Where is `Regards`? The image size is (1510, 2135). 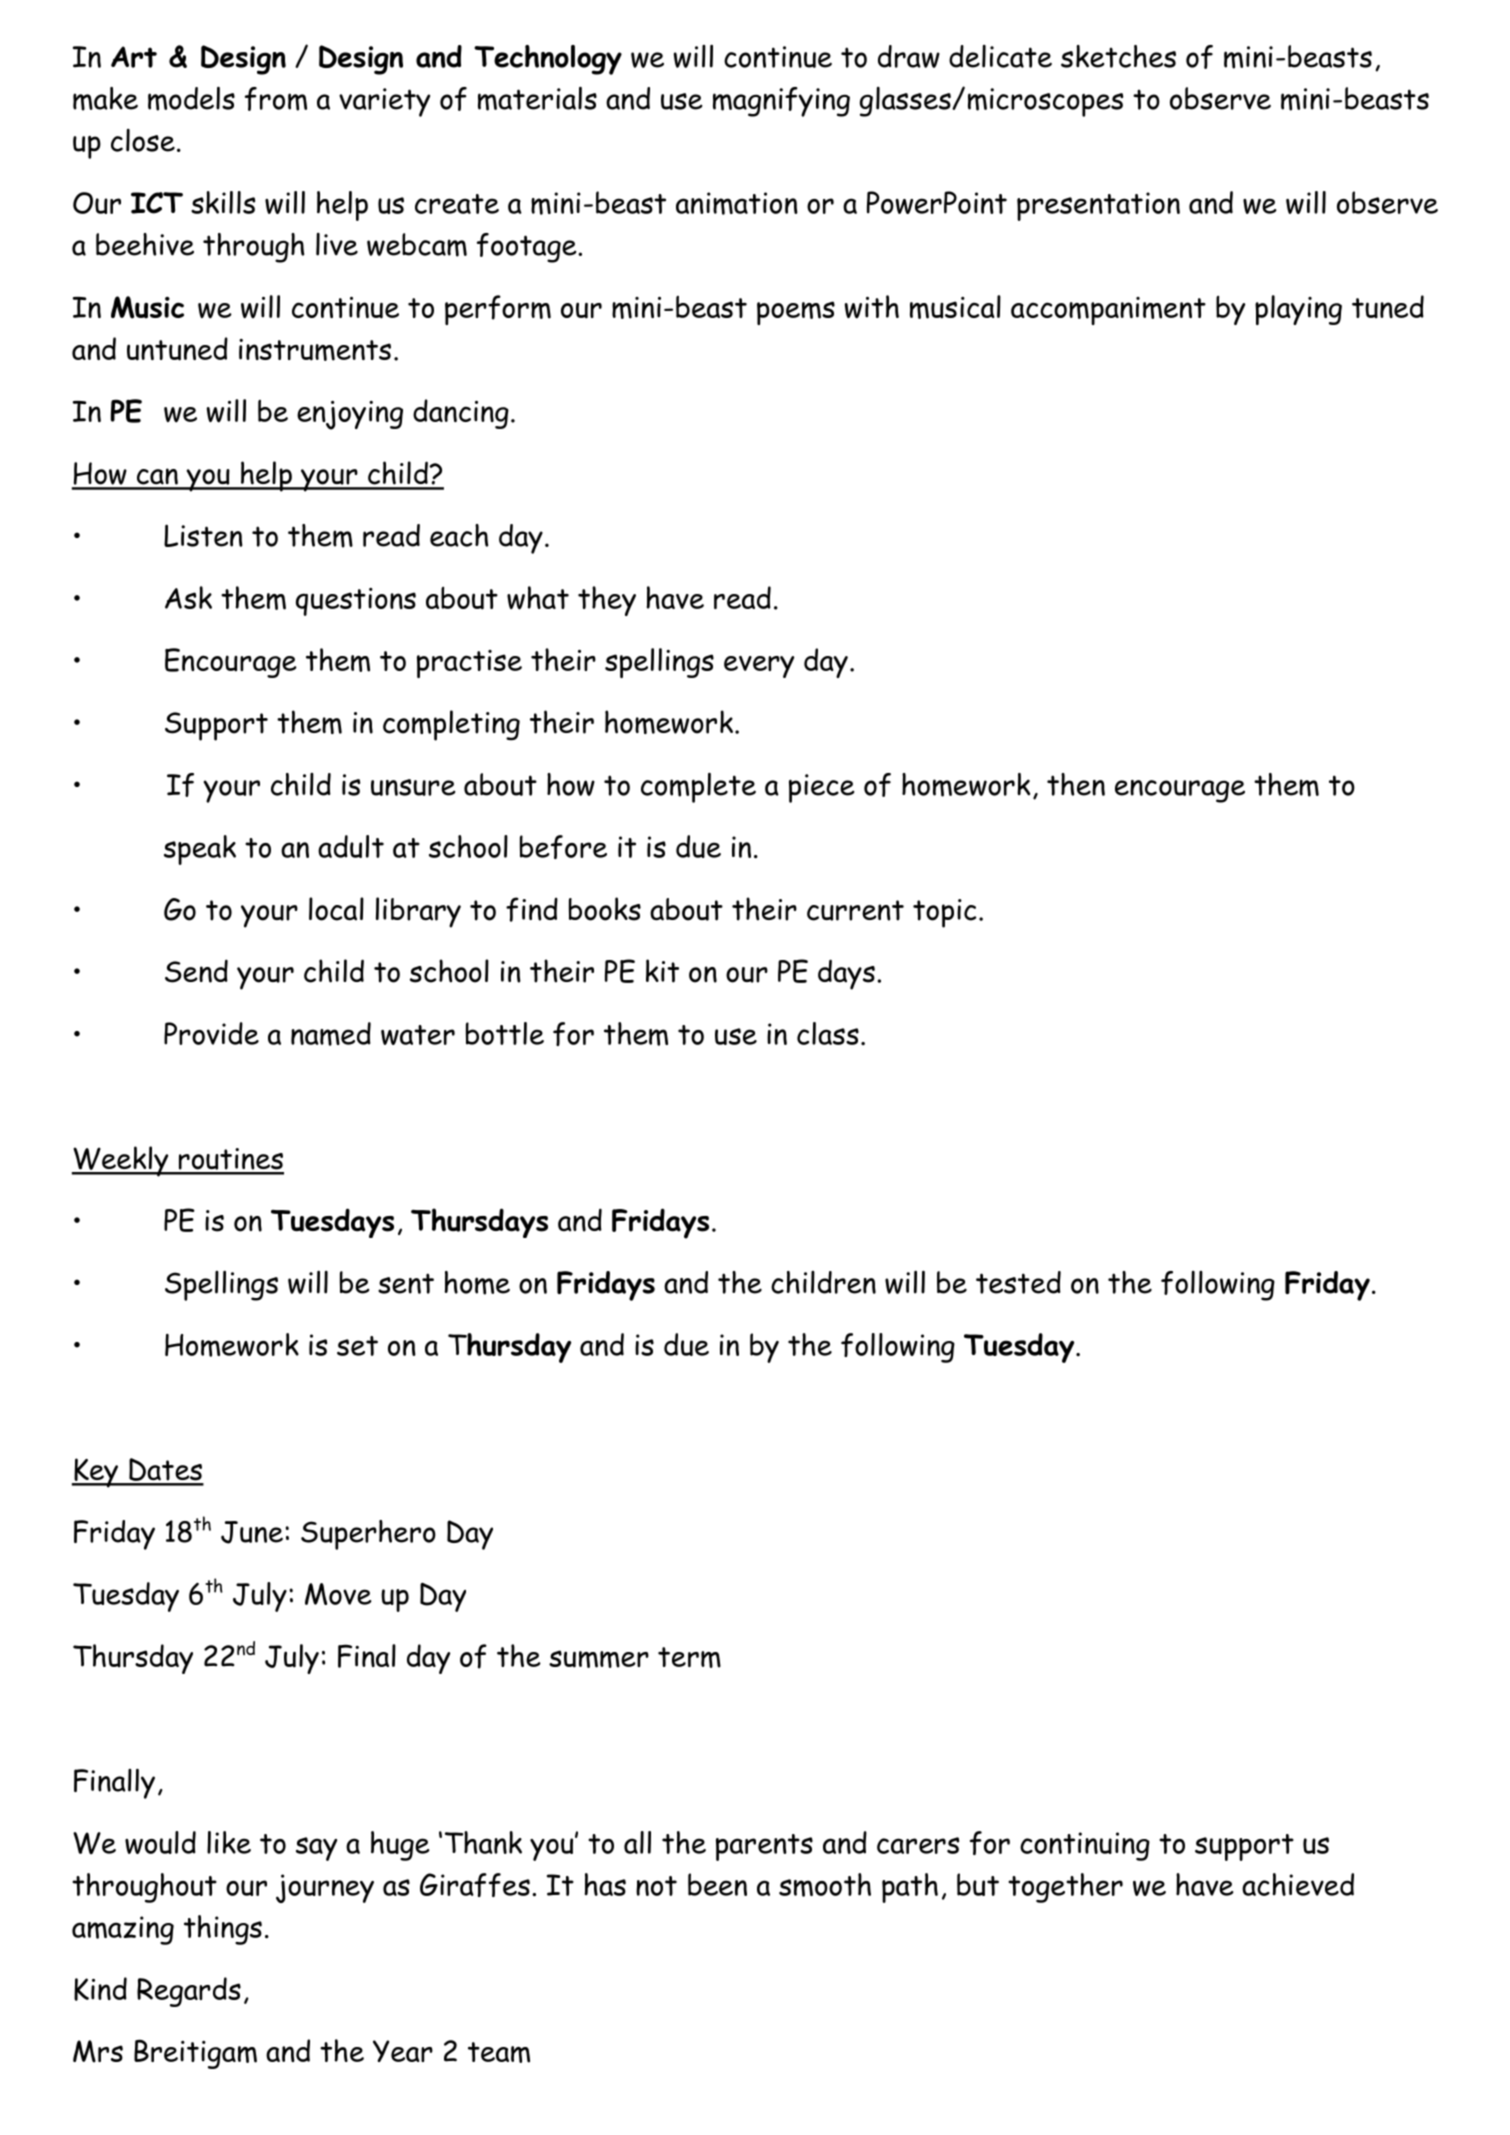
Regards is located at coordinates (189, 1992).
